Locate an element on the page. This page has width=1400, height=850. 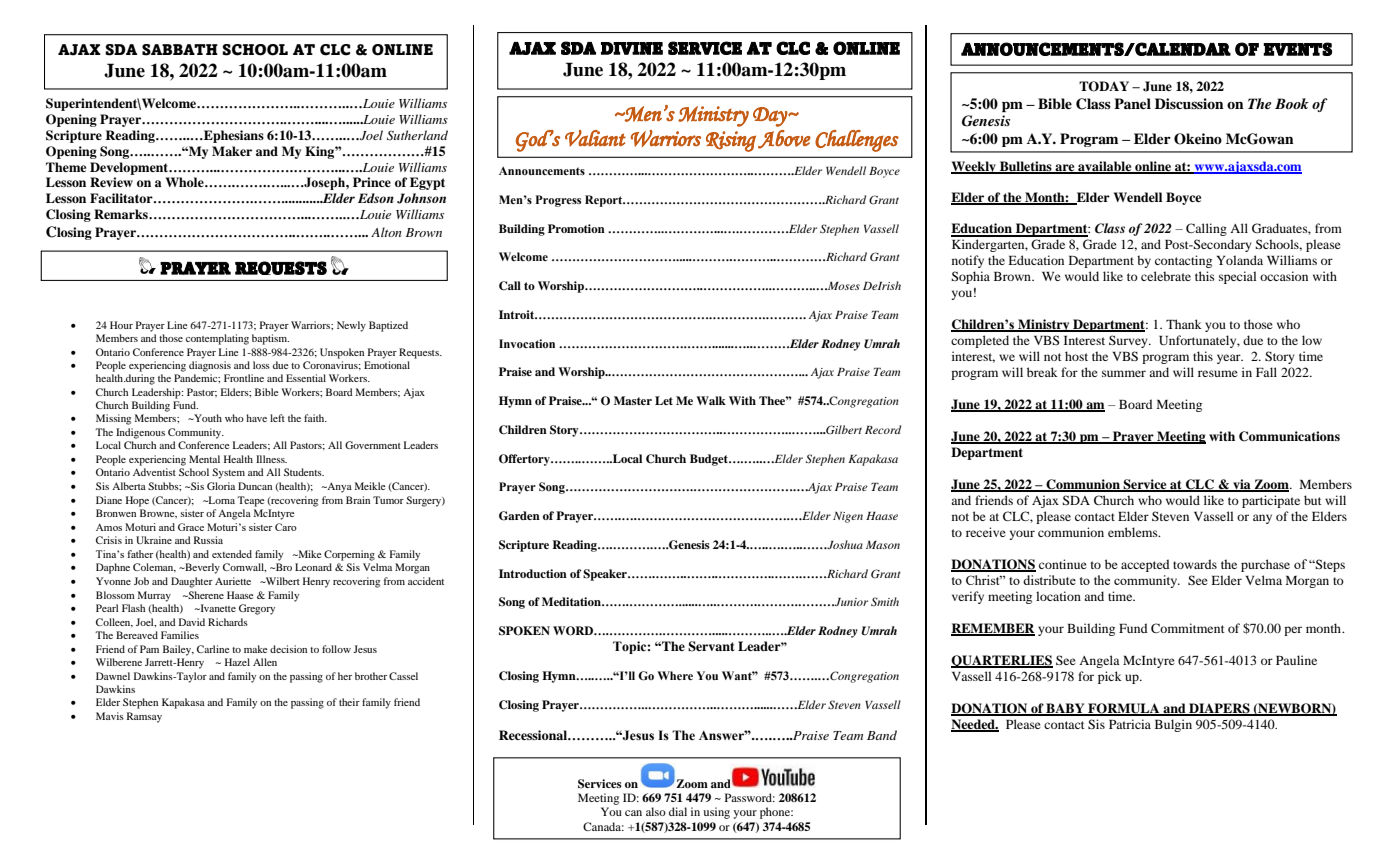
towards is located at coordinates (1195, 564).
